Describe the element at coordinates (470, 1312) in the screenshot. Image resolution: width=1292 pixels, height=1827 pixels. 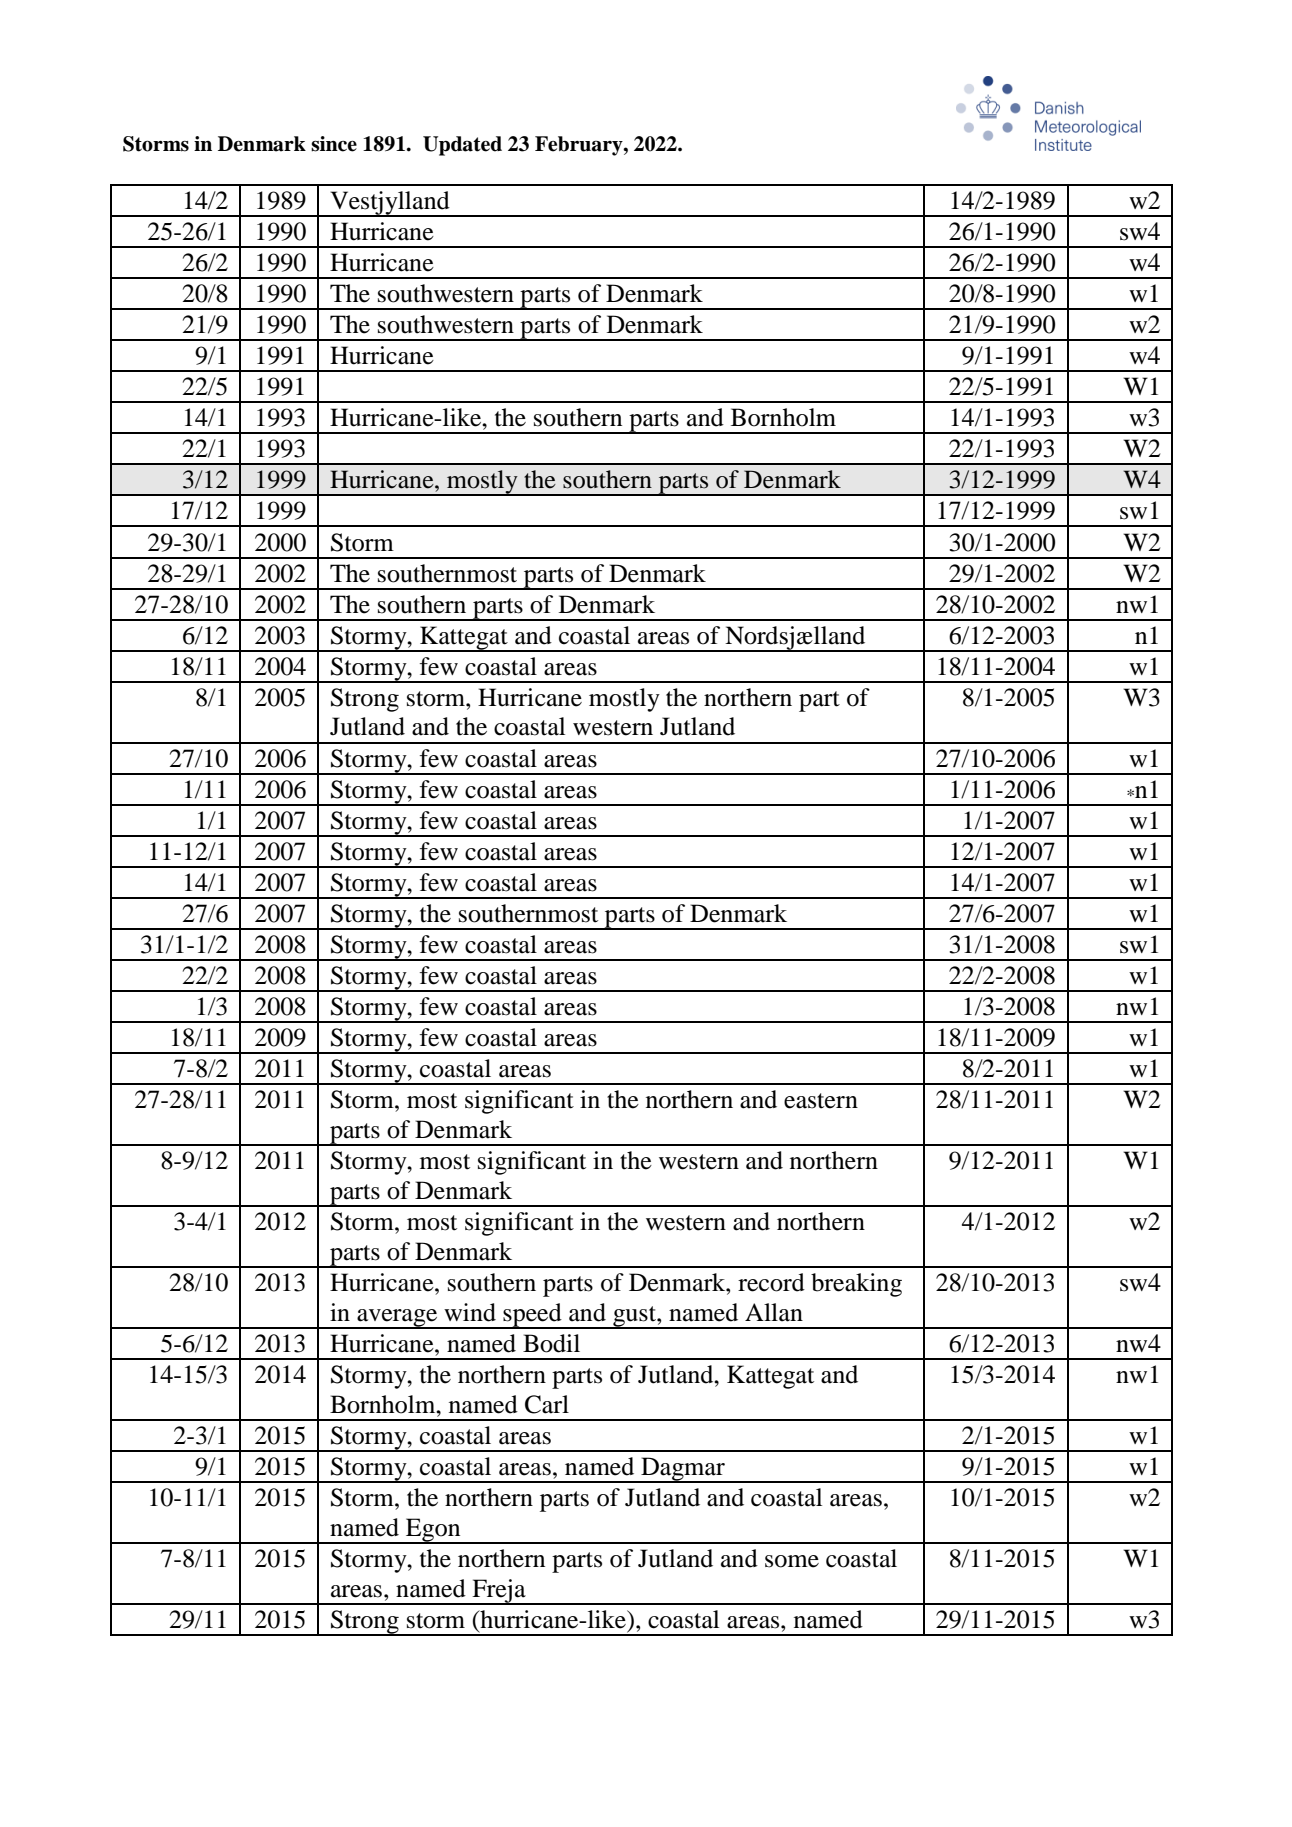
I see `wind` at that location.
